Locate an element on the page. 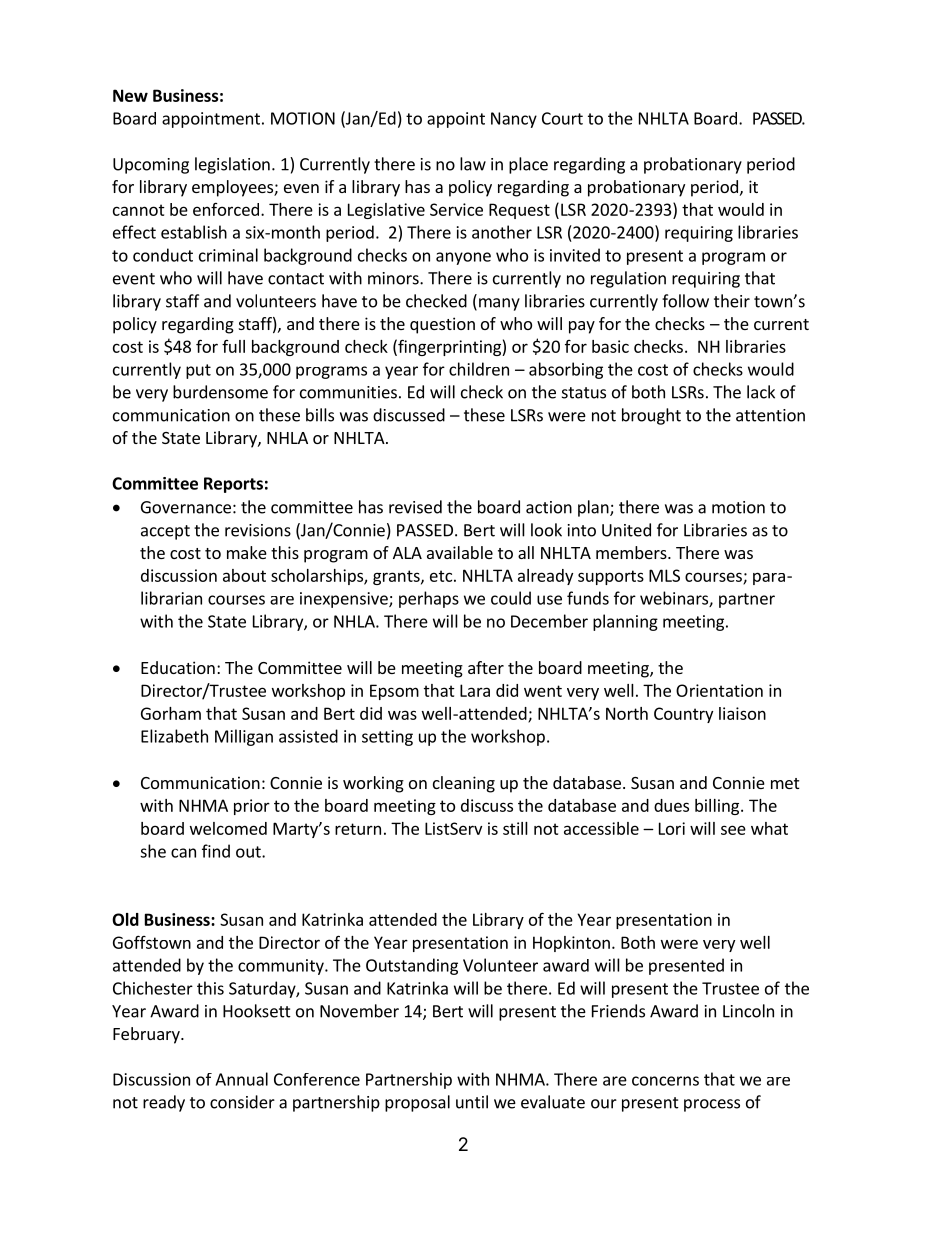  put is located at coordinates (198, 371).
